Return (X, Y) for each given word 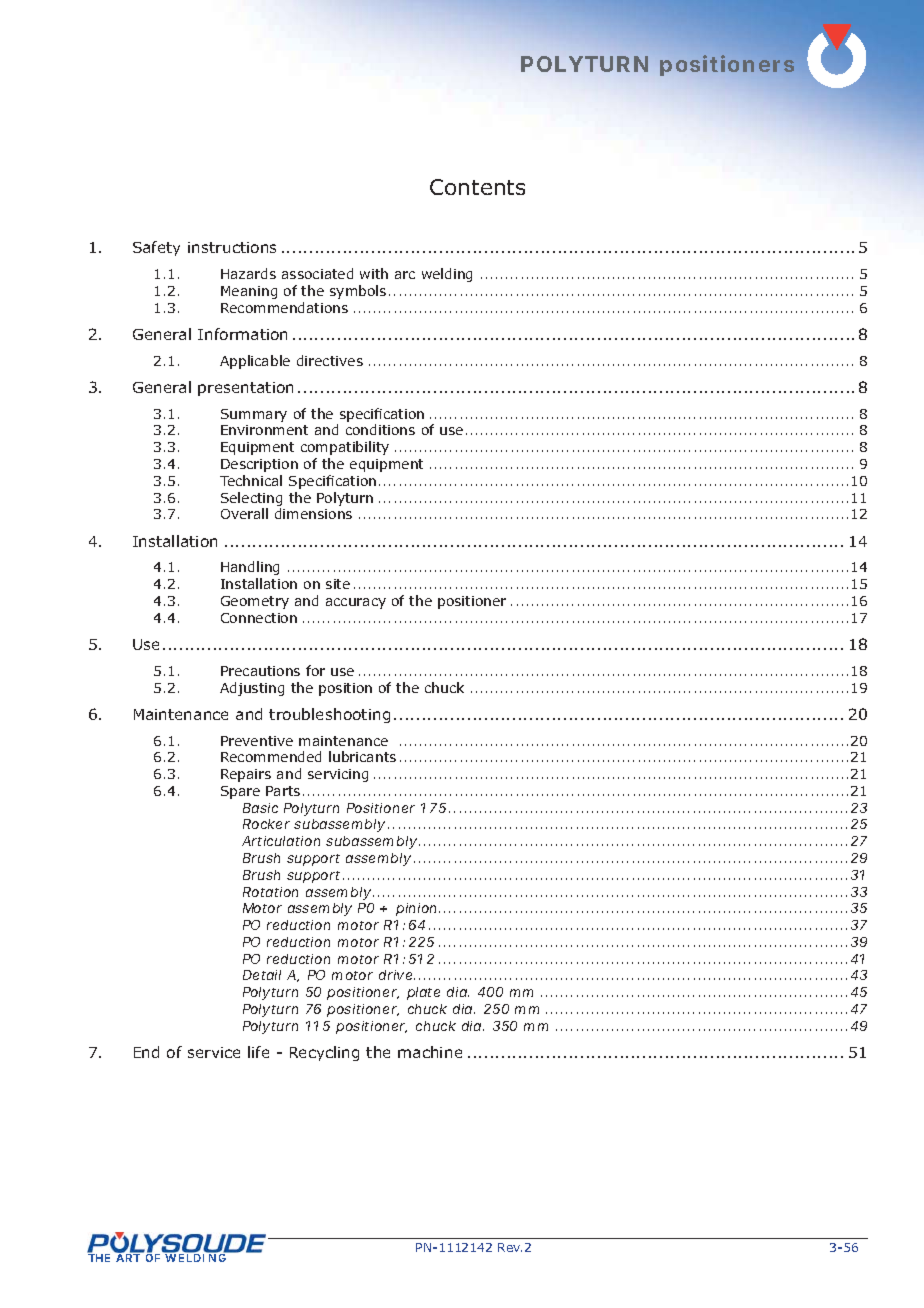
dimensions (313, 513)
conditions (380, 429)
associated (317, 273)
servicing (338, 775)
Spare (240, 792)
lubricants (362, 756)
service (214, 1052)
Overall (244, 513)
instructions (232, 247)
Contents (477, 187)
